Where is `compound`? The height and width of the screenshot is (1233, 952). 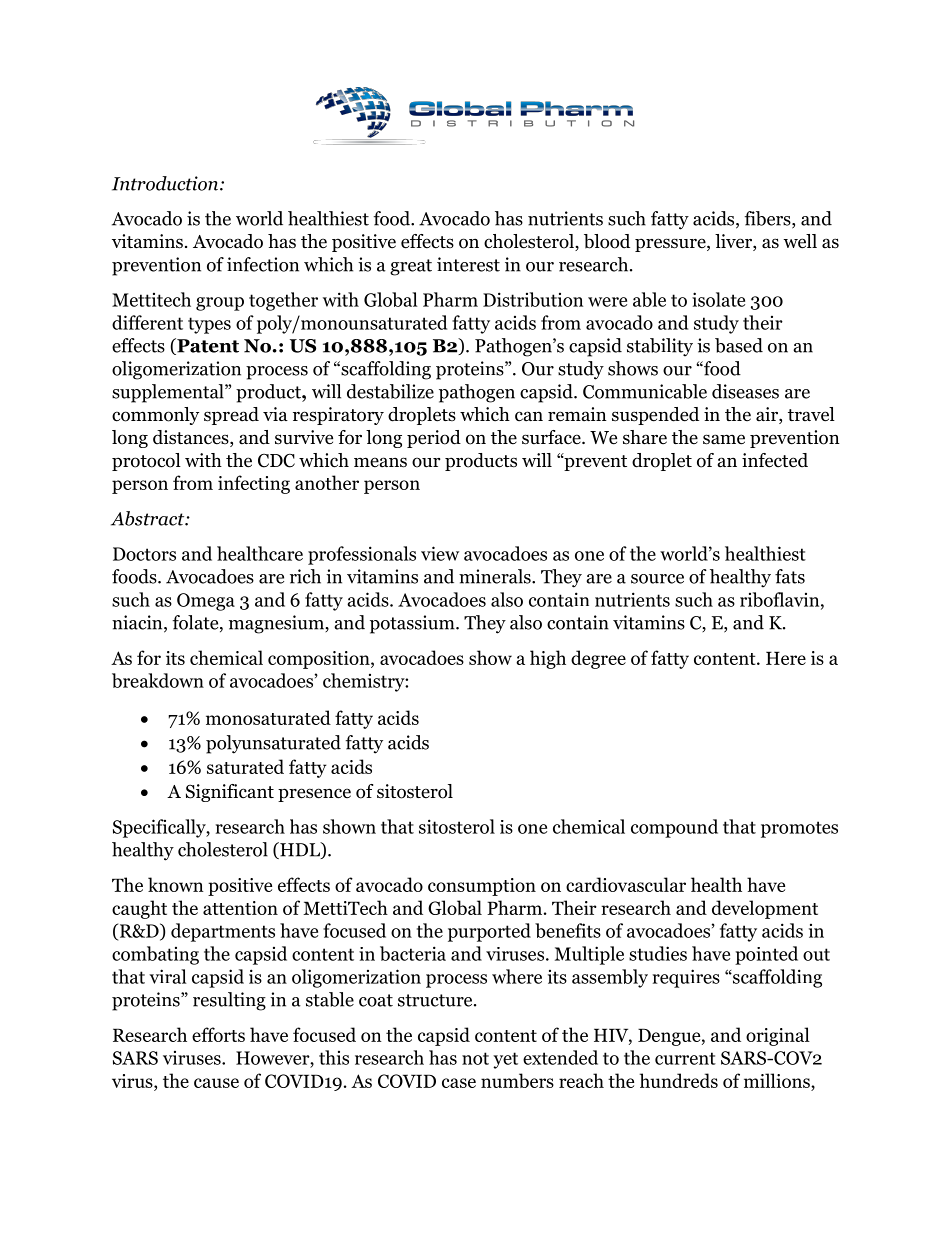 compound is located at coordinates (674, 828).
